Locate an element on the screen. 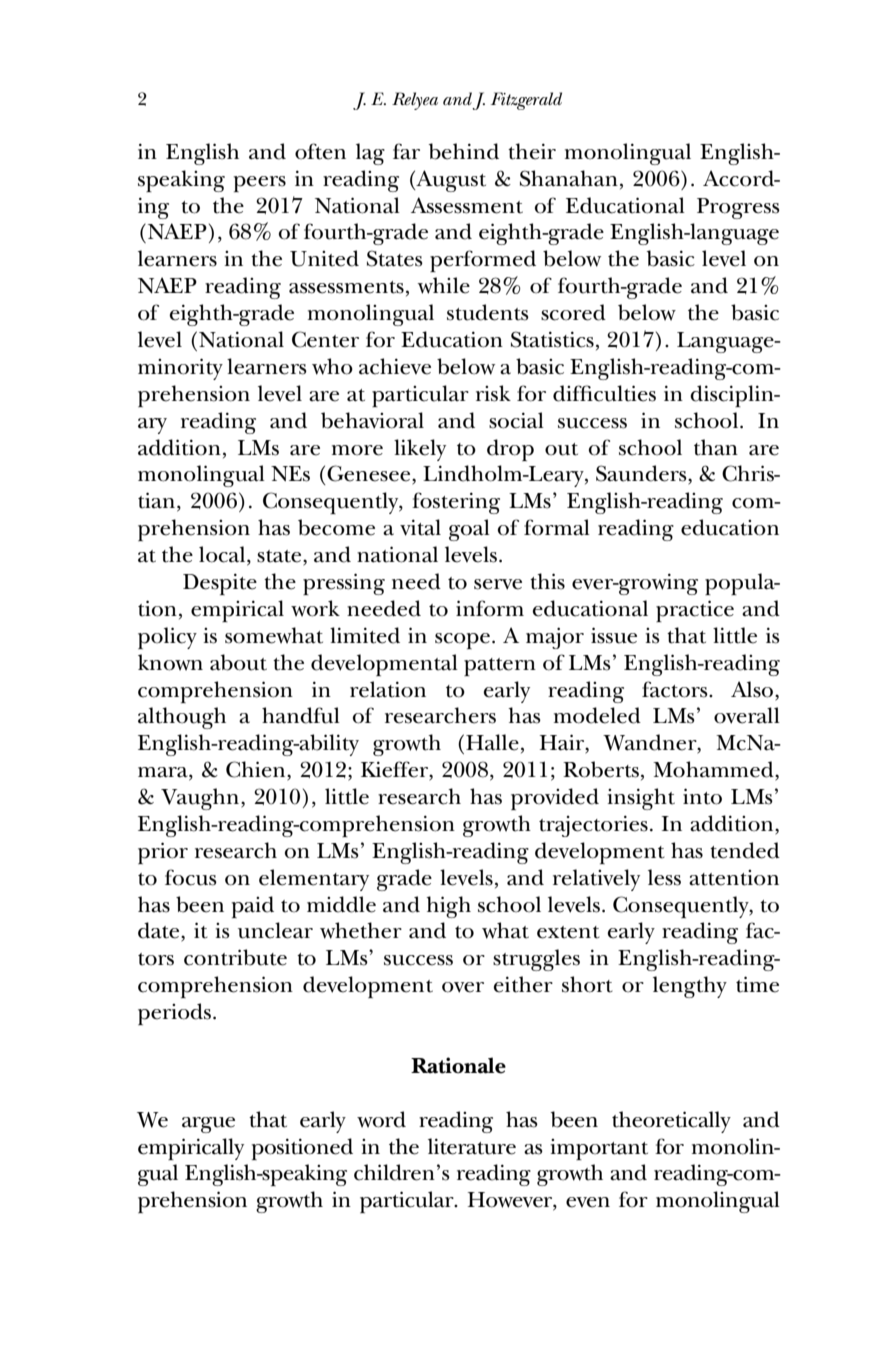 The height and width of the screenshot is (1345, 896). theoretically is located at coordinates (671, 1122).
